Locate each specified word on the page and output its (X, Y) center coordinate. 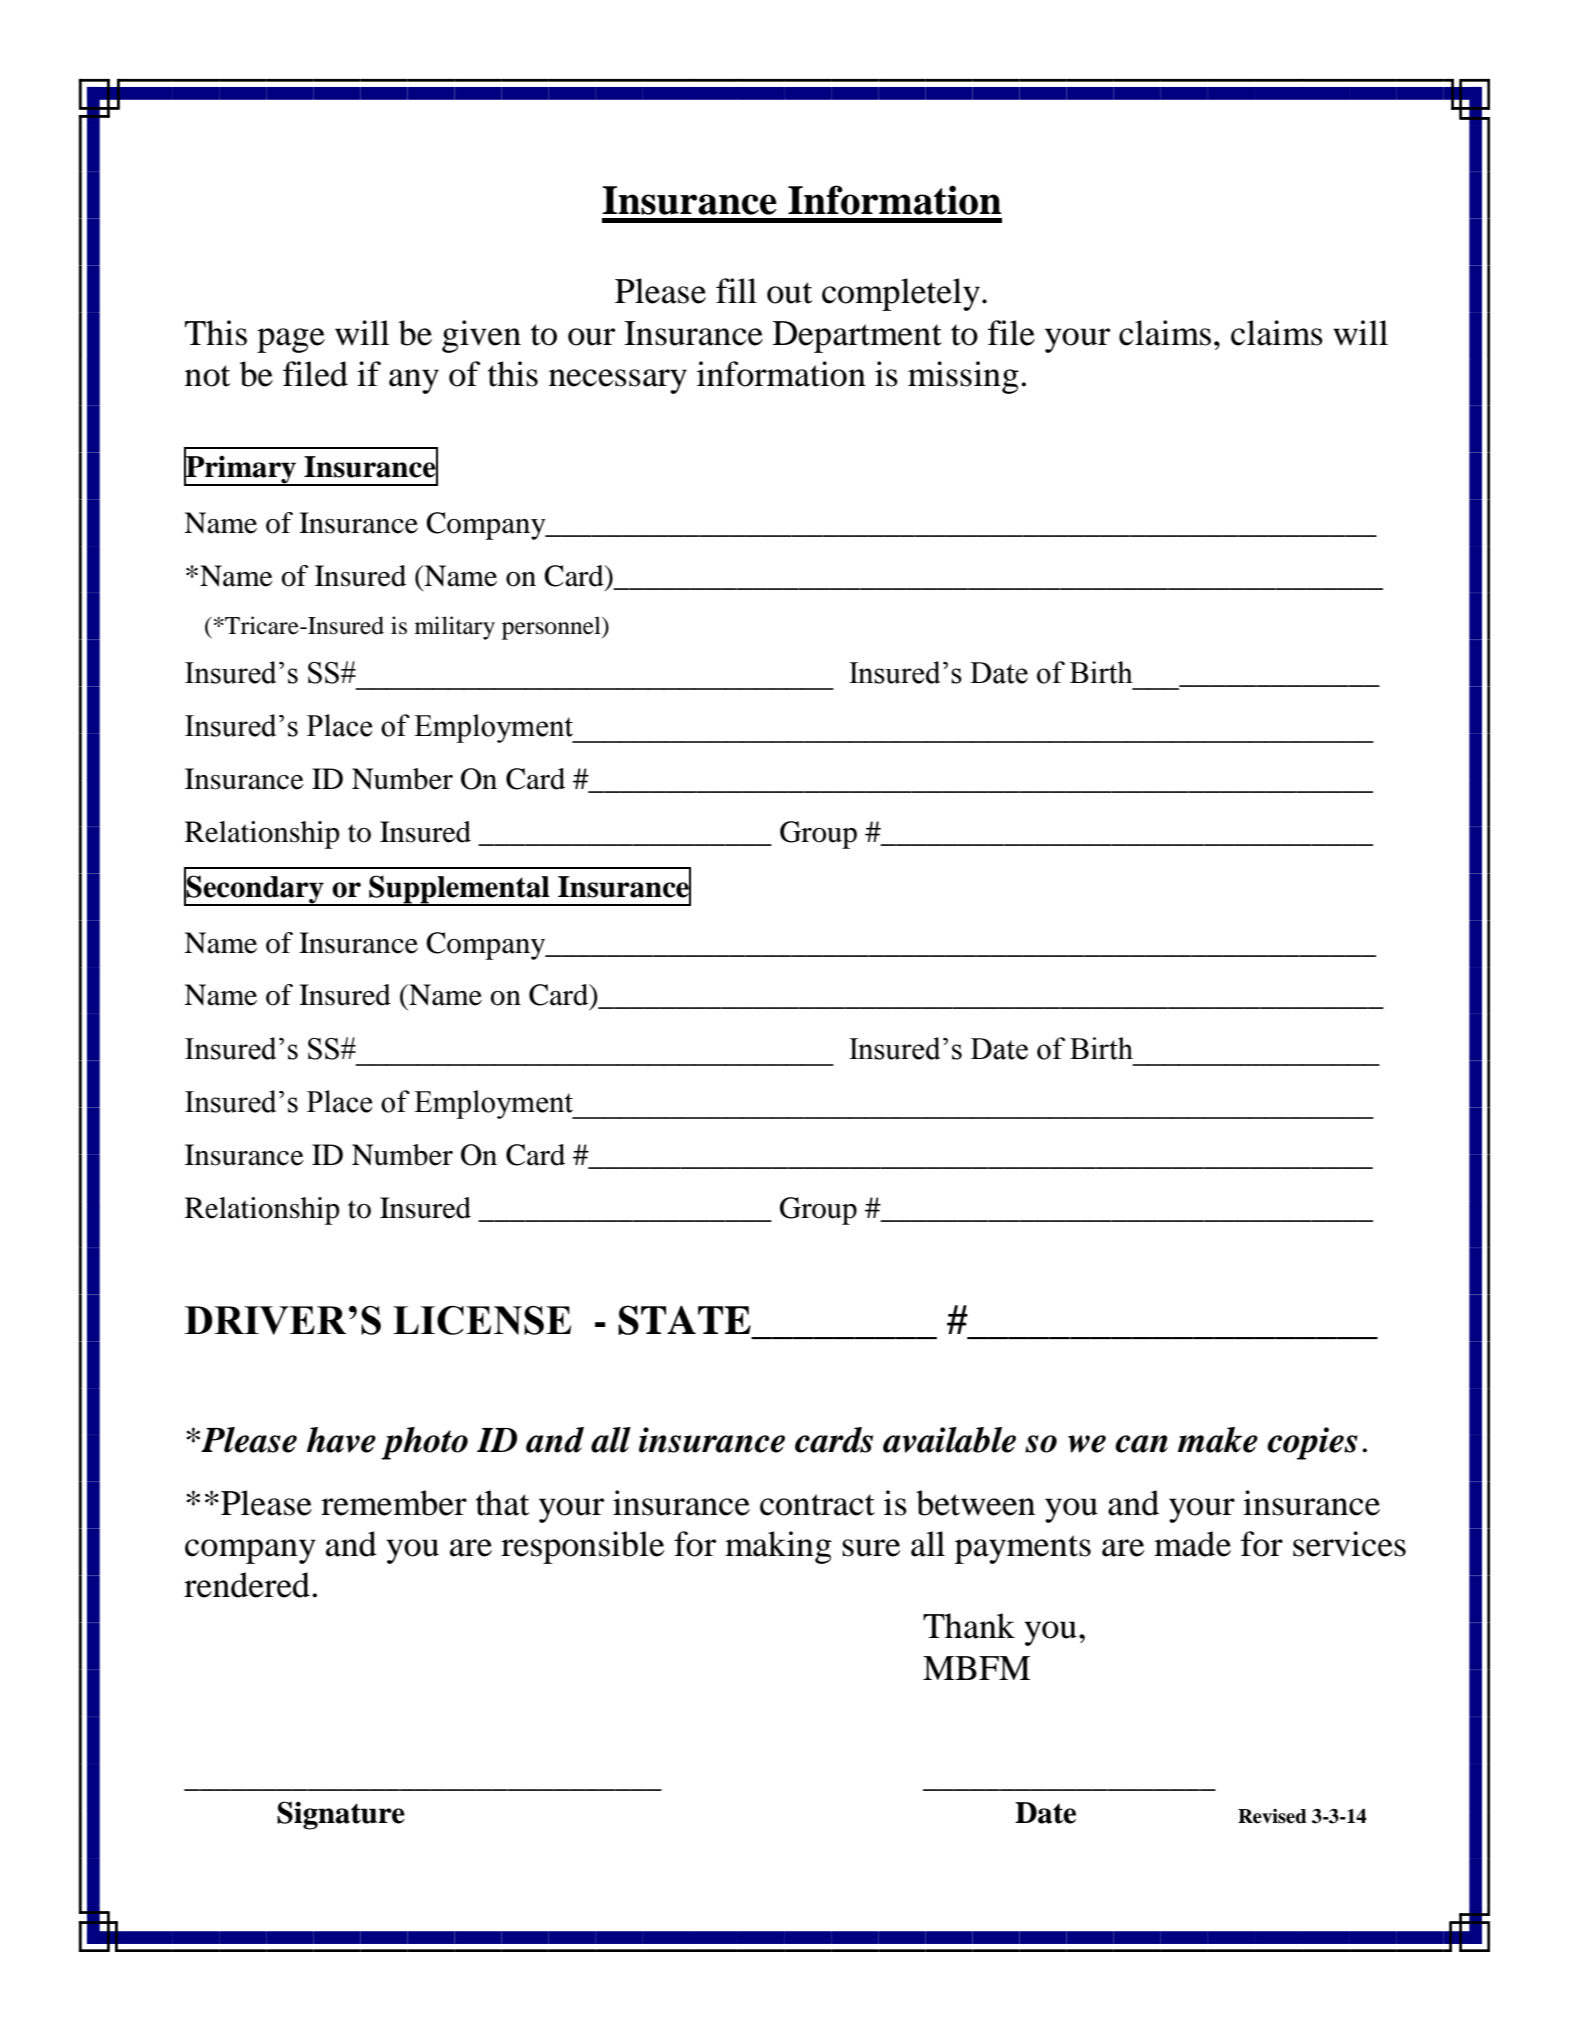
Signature (341, 1815)
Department (857, 337)
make (1218, 1440)
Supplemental (459, 890)
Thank (969, 1626)
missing (963, 377)
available (949, 1440)
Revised (1272, 1816)
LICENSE (482, 1320)
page (291, 340)
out (790, 293)
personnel (552, 628)
